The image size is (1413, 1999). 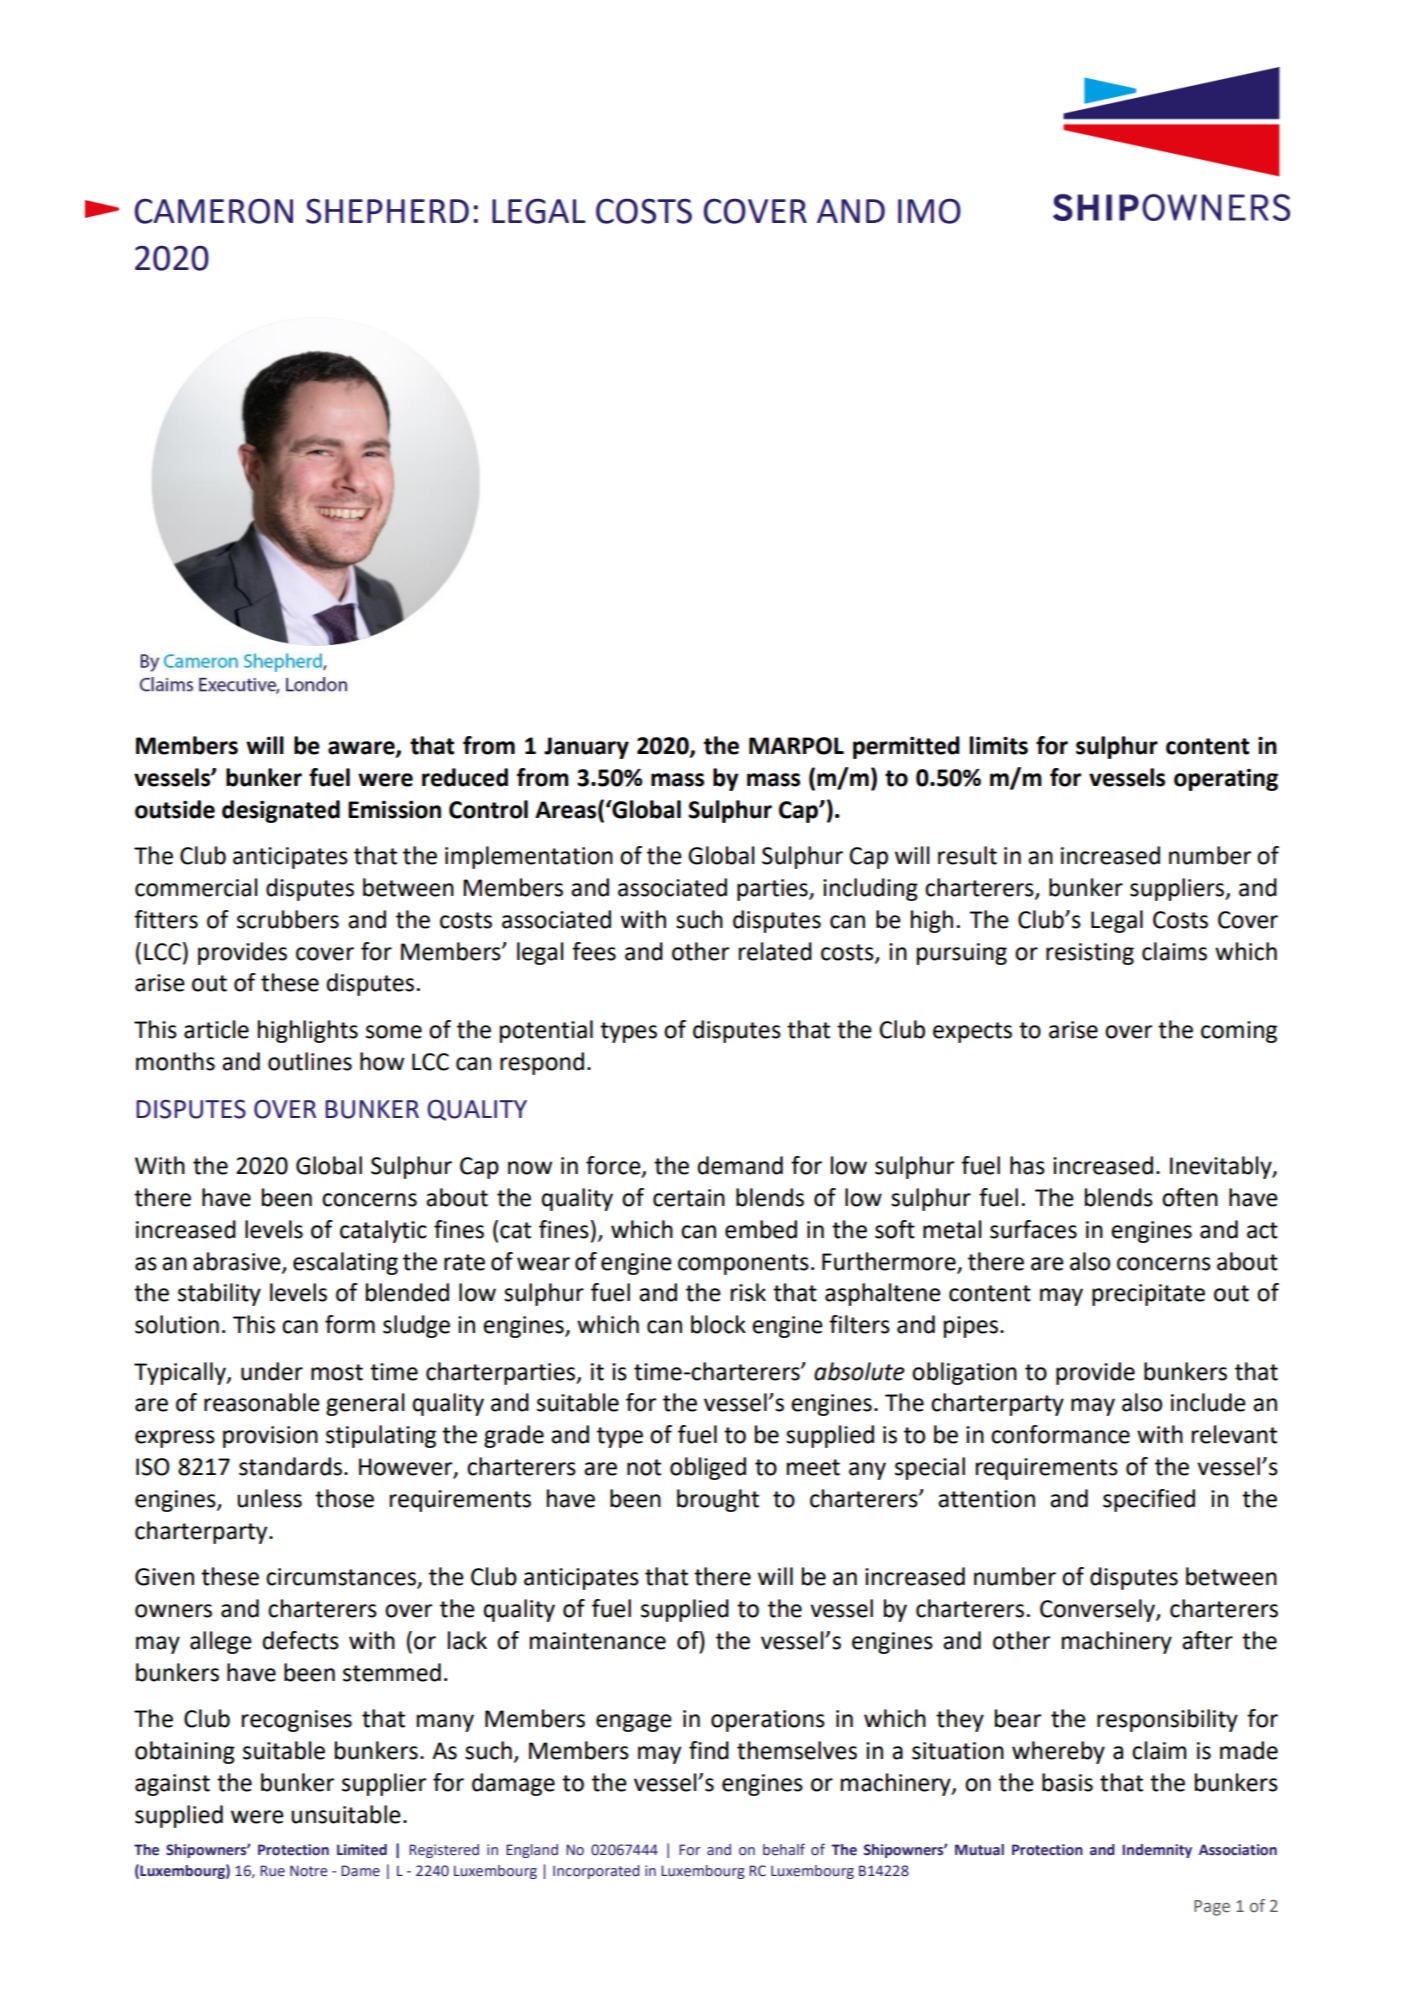 What do you see at coordinates (213, 211) in the page?
I see `CAMERON` at bounding box center [213, 211].
